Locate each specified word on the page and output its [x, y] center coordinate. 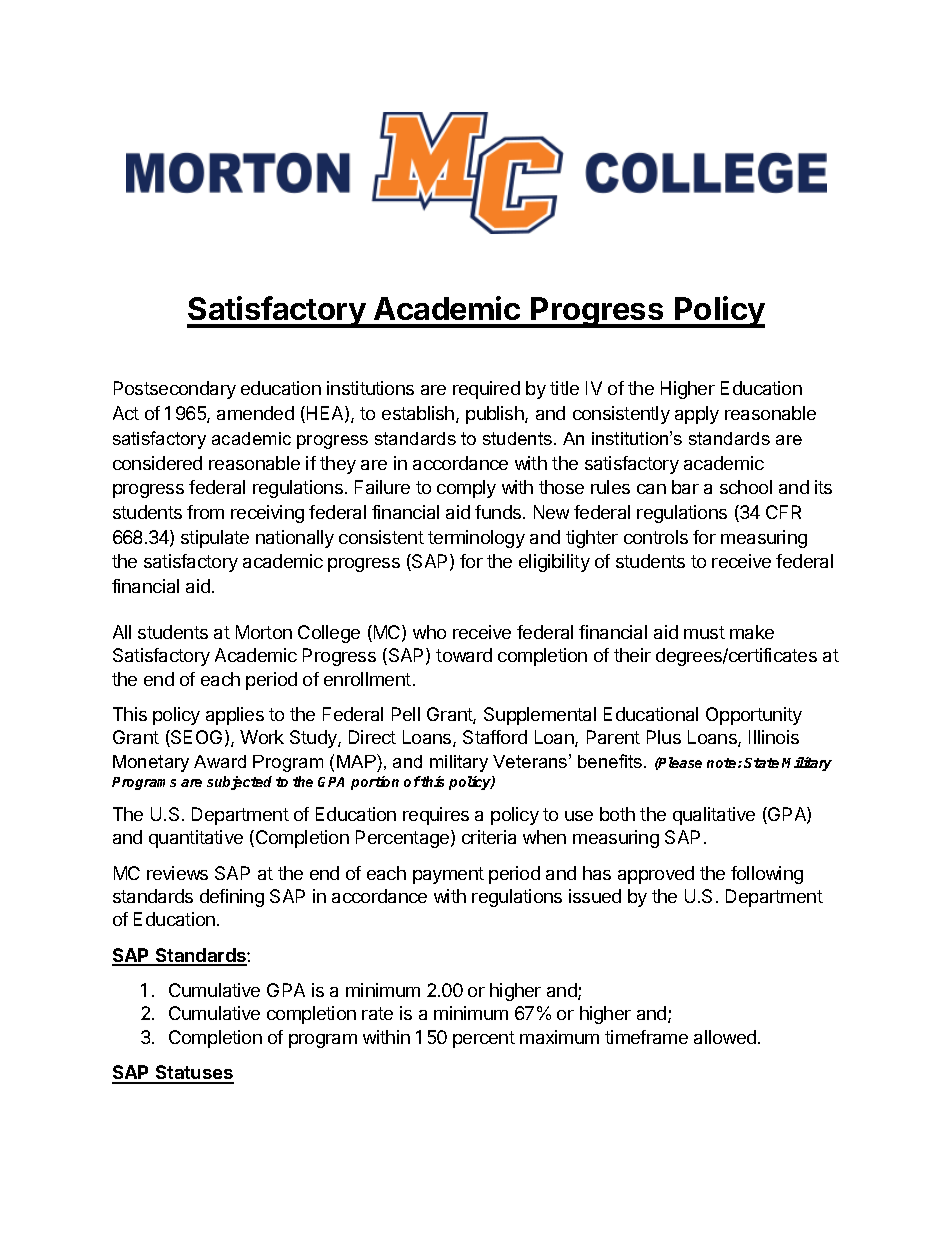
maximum [559, 1037]
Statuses [194, 1074]
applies [235, 716]
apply [697, 415]
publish [496, 415]
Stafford [495, 737]
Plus [664, 737]
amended [255, 413]
